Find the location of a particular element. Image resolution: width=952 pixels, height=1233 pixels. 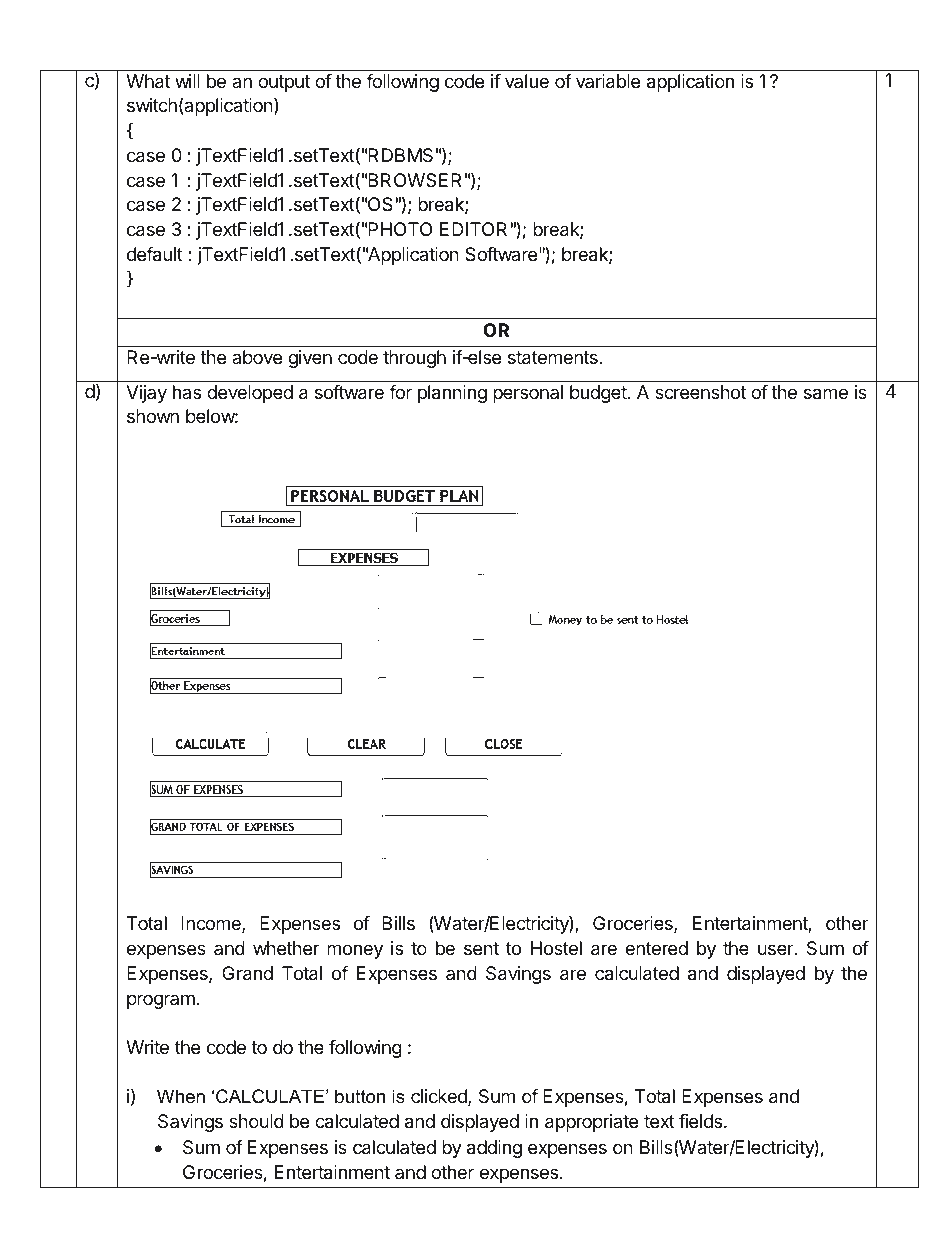

fields is located at coordinates (702, 1121).
